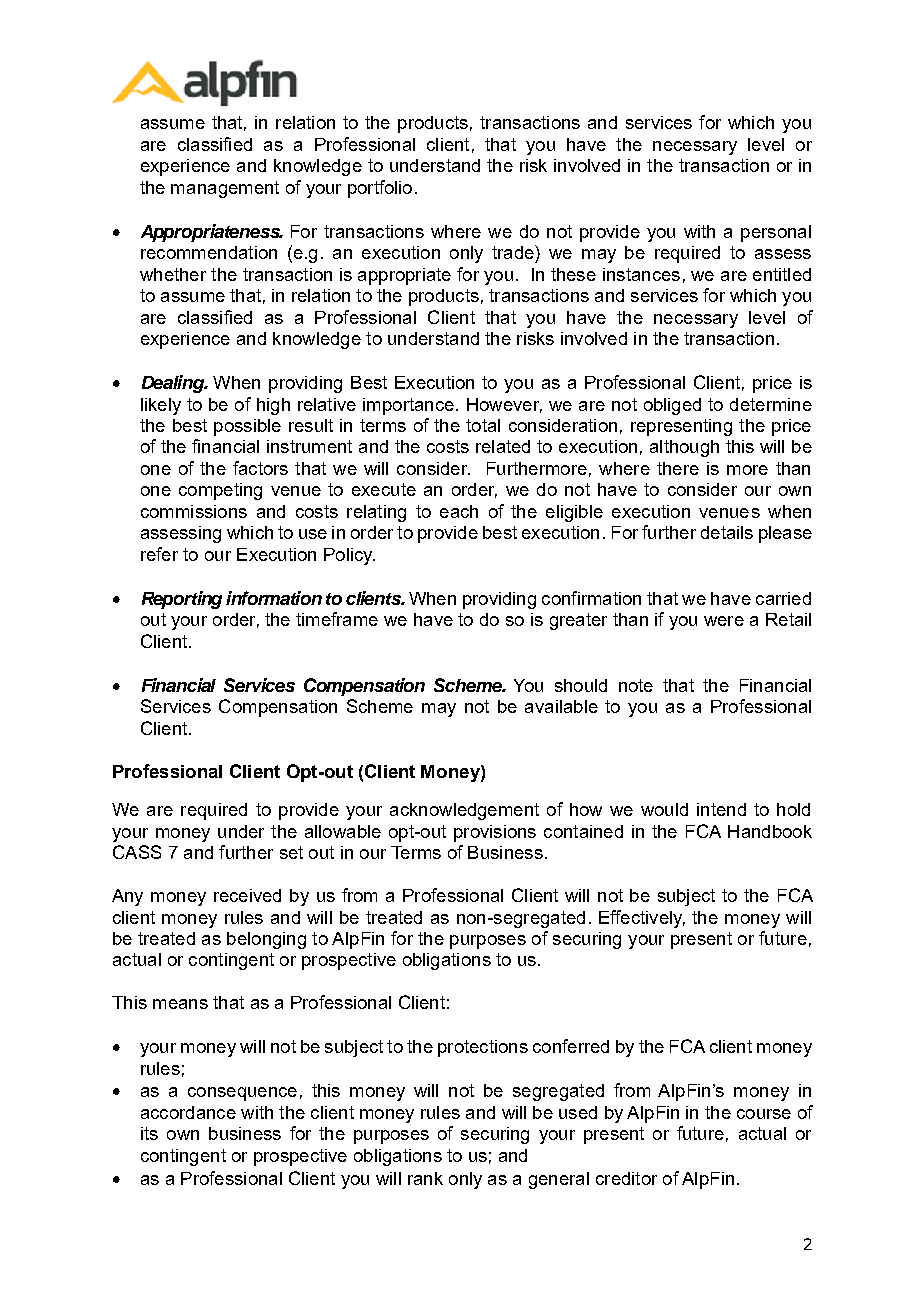 This screenshot has width=924, height=1308. Describe the element at coordinates (182, 600) in the screenshot. I see `Reporting` at that location.
